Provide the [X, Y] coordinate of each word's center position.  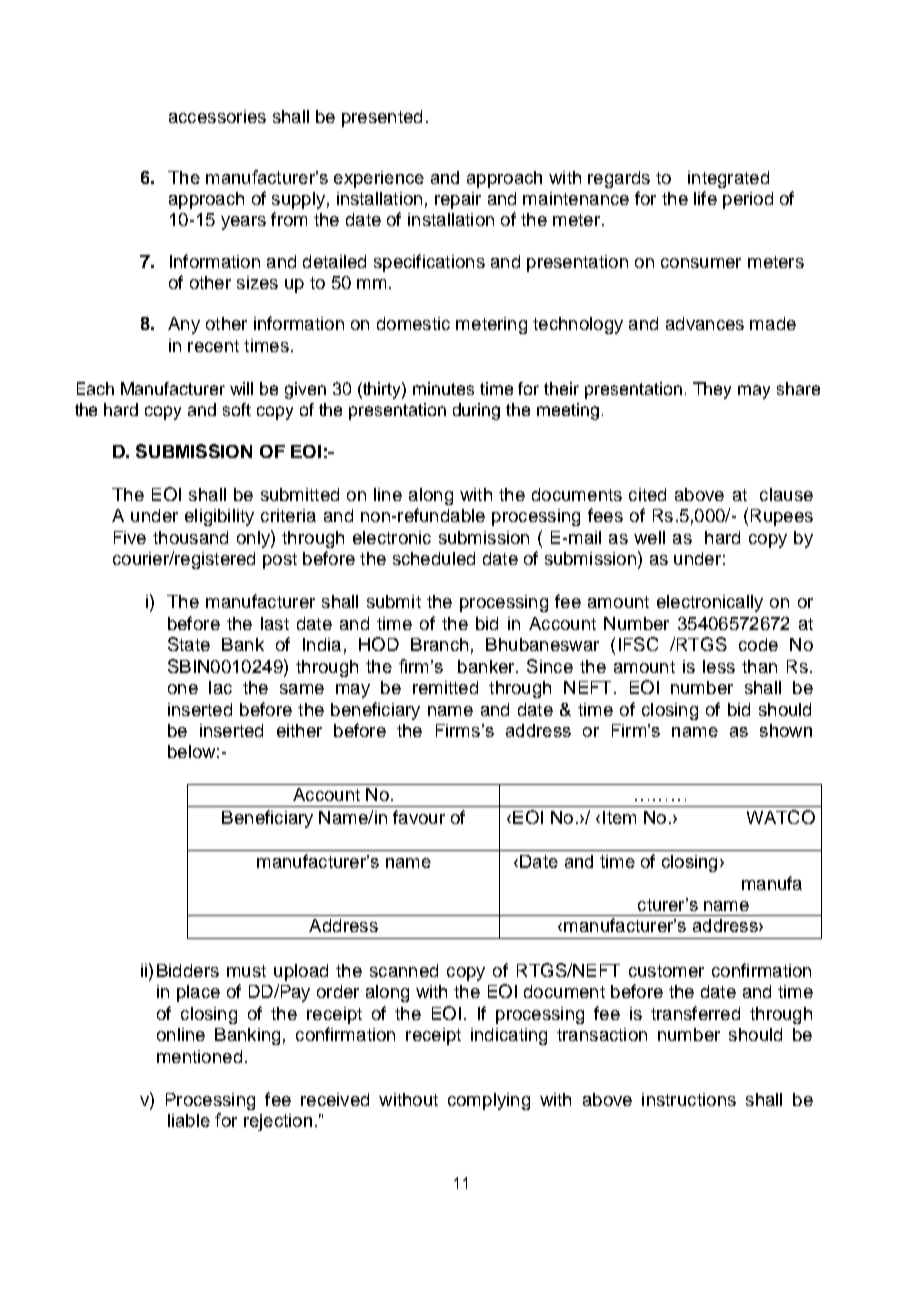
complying [489, 1101]
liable [189, 1120]
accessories [217, 116]
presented [382, 118]
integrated [728, 179]
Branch [439, 644]
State [189, 644]
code [758, 644]
